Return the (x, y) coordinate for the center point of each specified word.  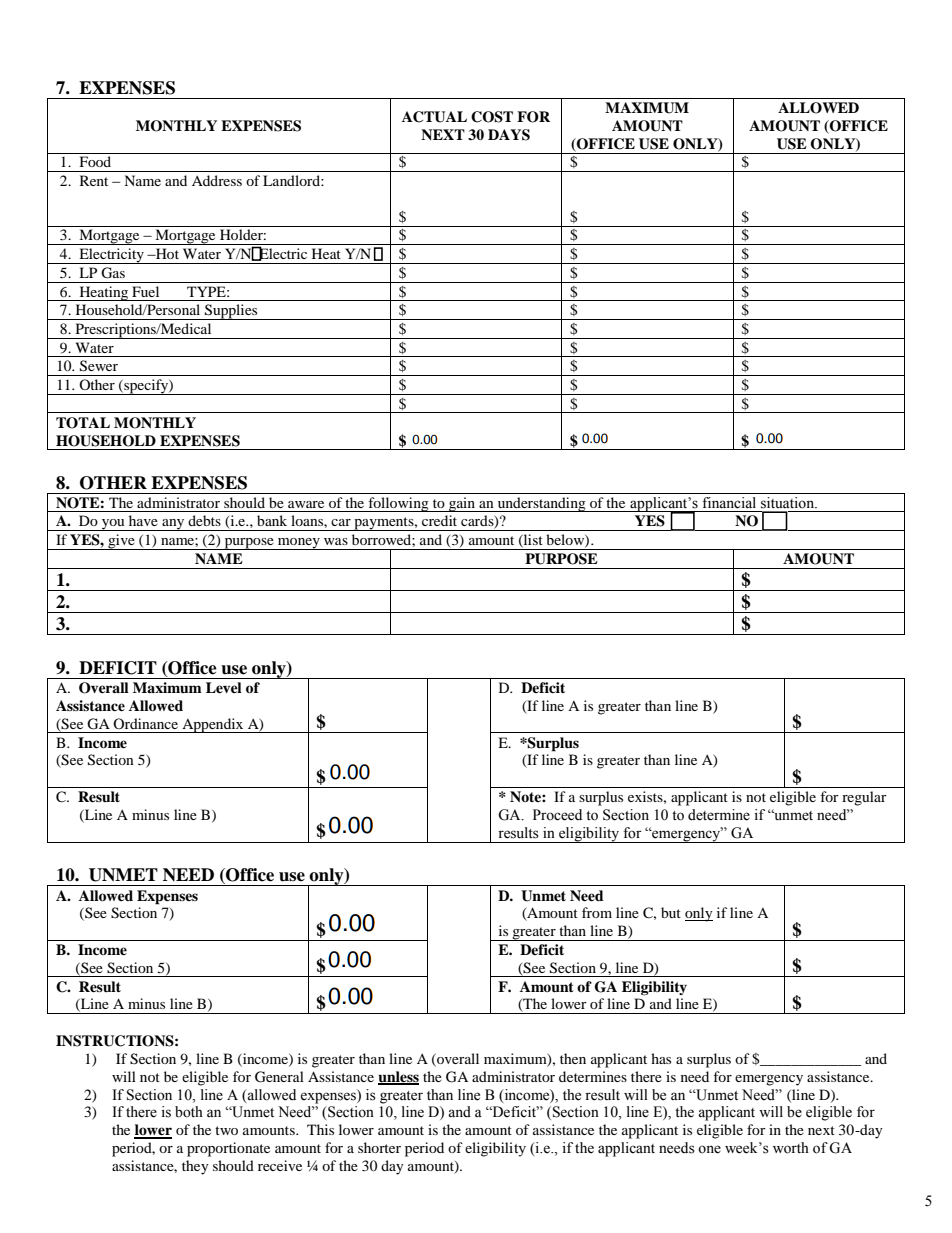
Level (224, 687)
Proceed (557, 815)
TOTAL (83, 423)
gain (462, 504)
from (597, 912)
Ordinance (145, 723)
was (336, 541)
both (189, 1112)
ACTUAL (434, 117)
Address (217, 180)
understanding (541, 504)
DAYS (509, 135)
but (671, 912)
